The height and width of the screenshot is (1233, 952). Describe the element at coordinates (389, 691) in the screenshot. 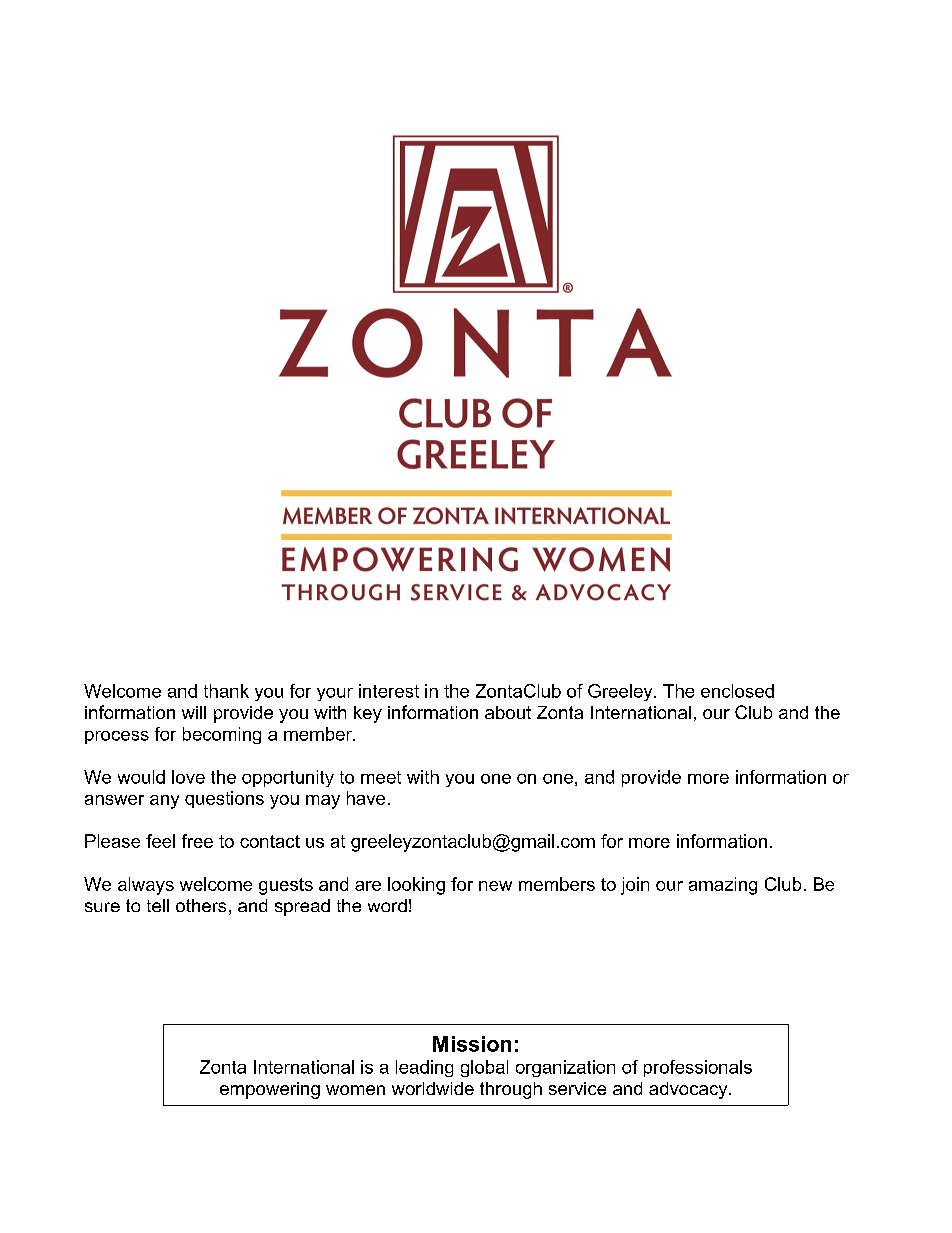

I see `interest` at that location.
